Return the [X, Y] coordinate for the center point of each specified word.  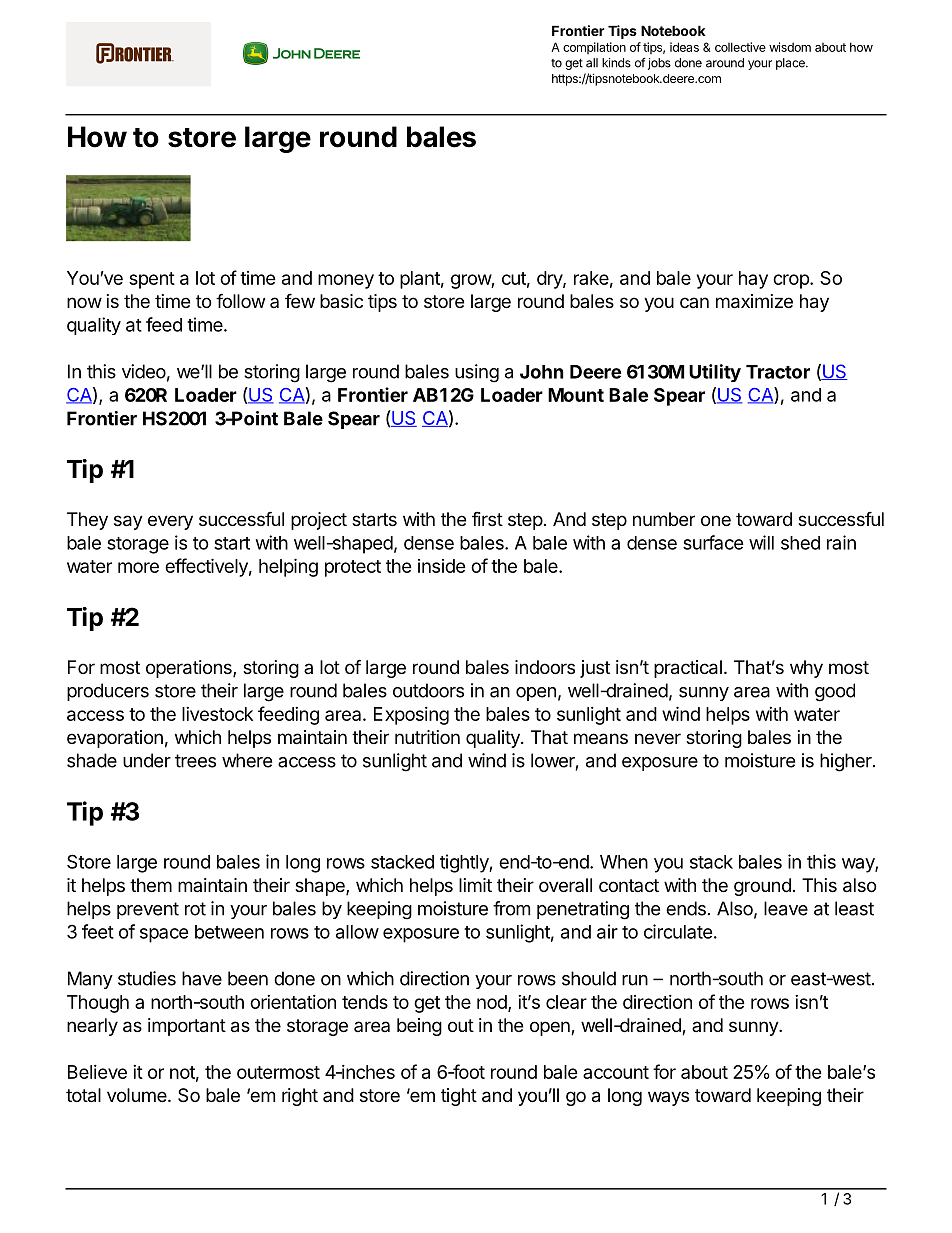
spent [152, 280]
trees [195, 761]
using [477, 373]
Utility [715, 373]
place [791, 64]
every [170, 522]
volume [137, 1095]
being [419, 1027]
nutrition [427, 737]
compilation [594, 48]
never [658, 738]
